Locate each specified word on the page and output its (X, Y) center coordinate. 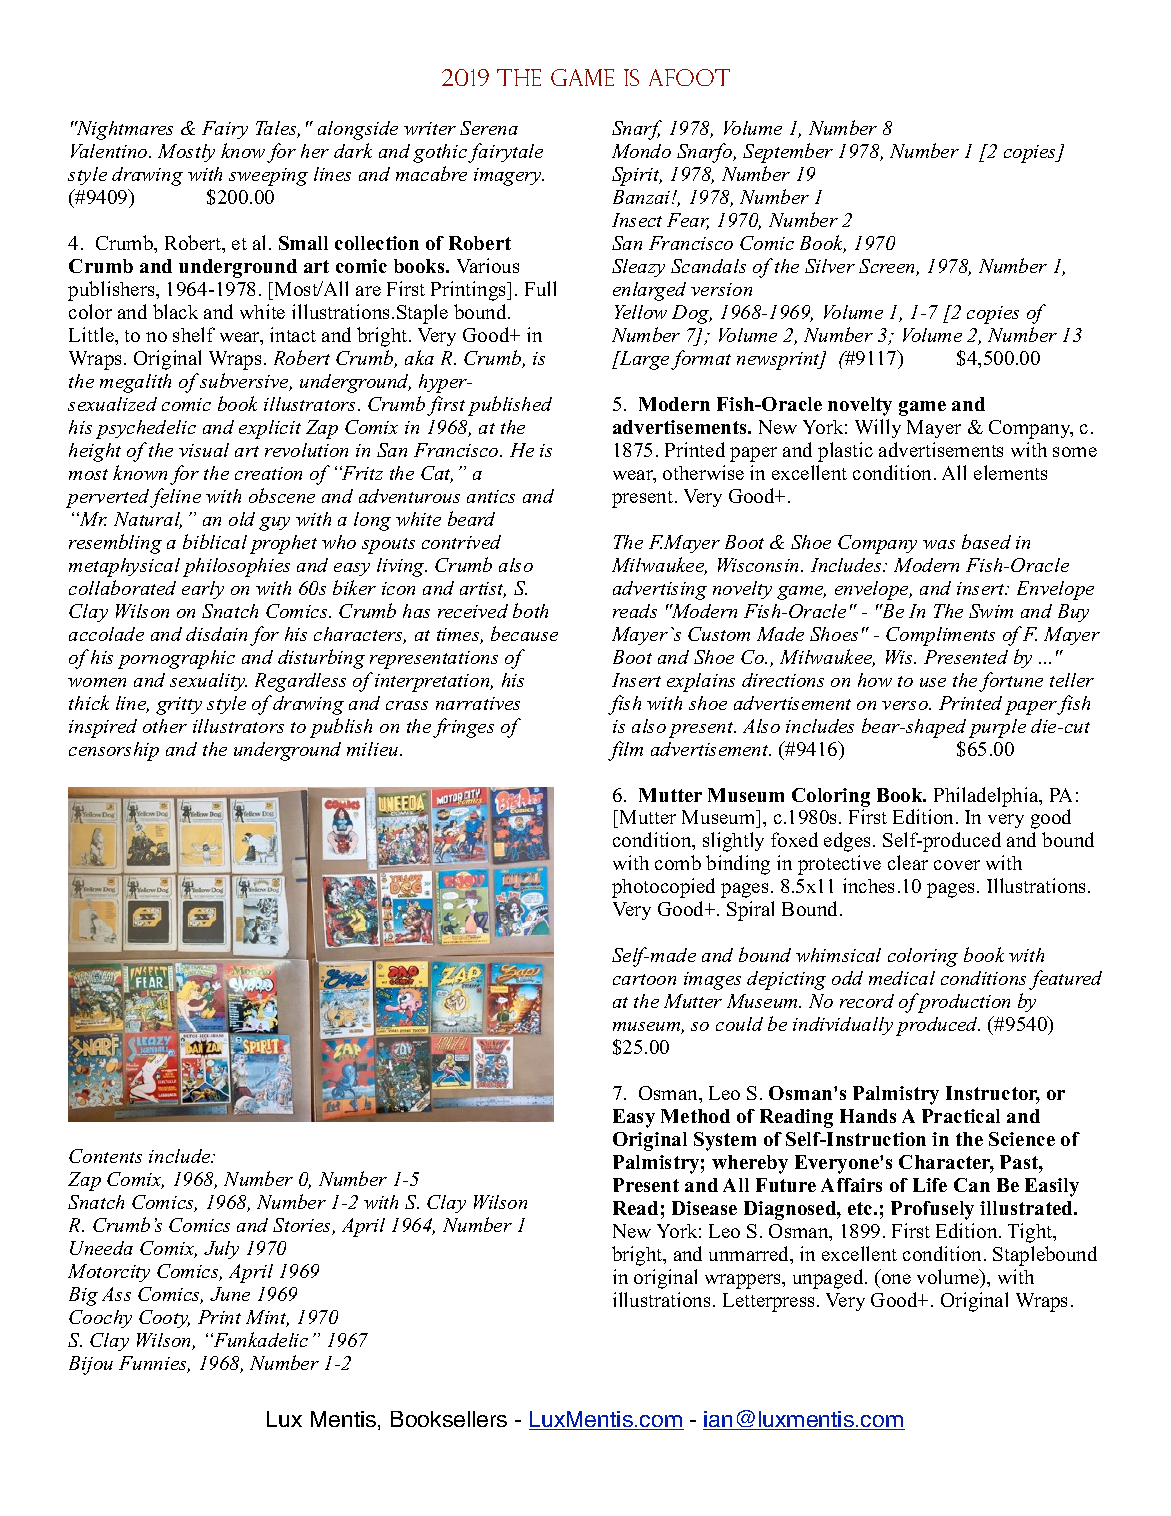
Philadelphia (987, 797)
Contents (105, 1156)
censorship (114, 751)
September (788, 153)
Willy (878, 428)
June (230, 1294)
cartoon (644, 979)
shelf (194, 334)
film (625, 751)
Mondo (641, 151)
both (530, 610)
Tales (278, 129)
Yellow (641, 312)
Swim (991, 611)
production (963, 1003)
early (203, 590)
